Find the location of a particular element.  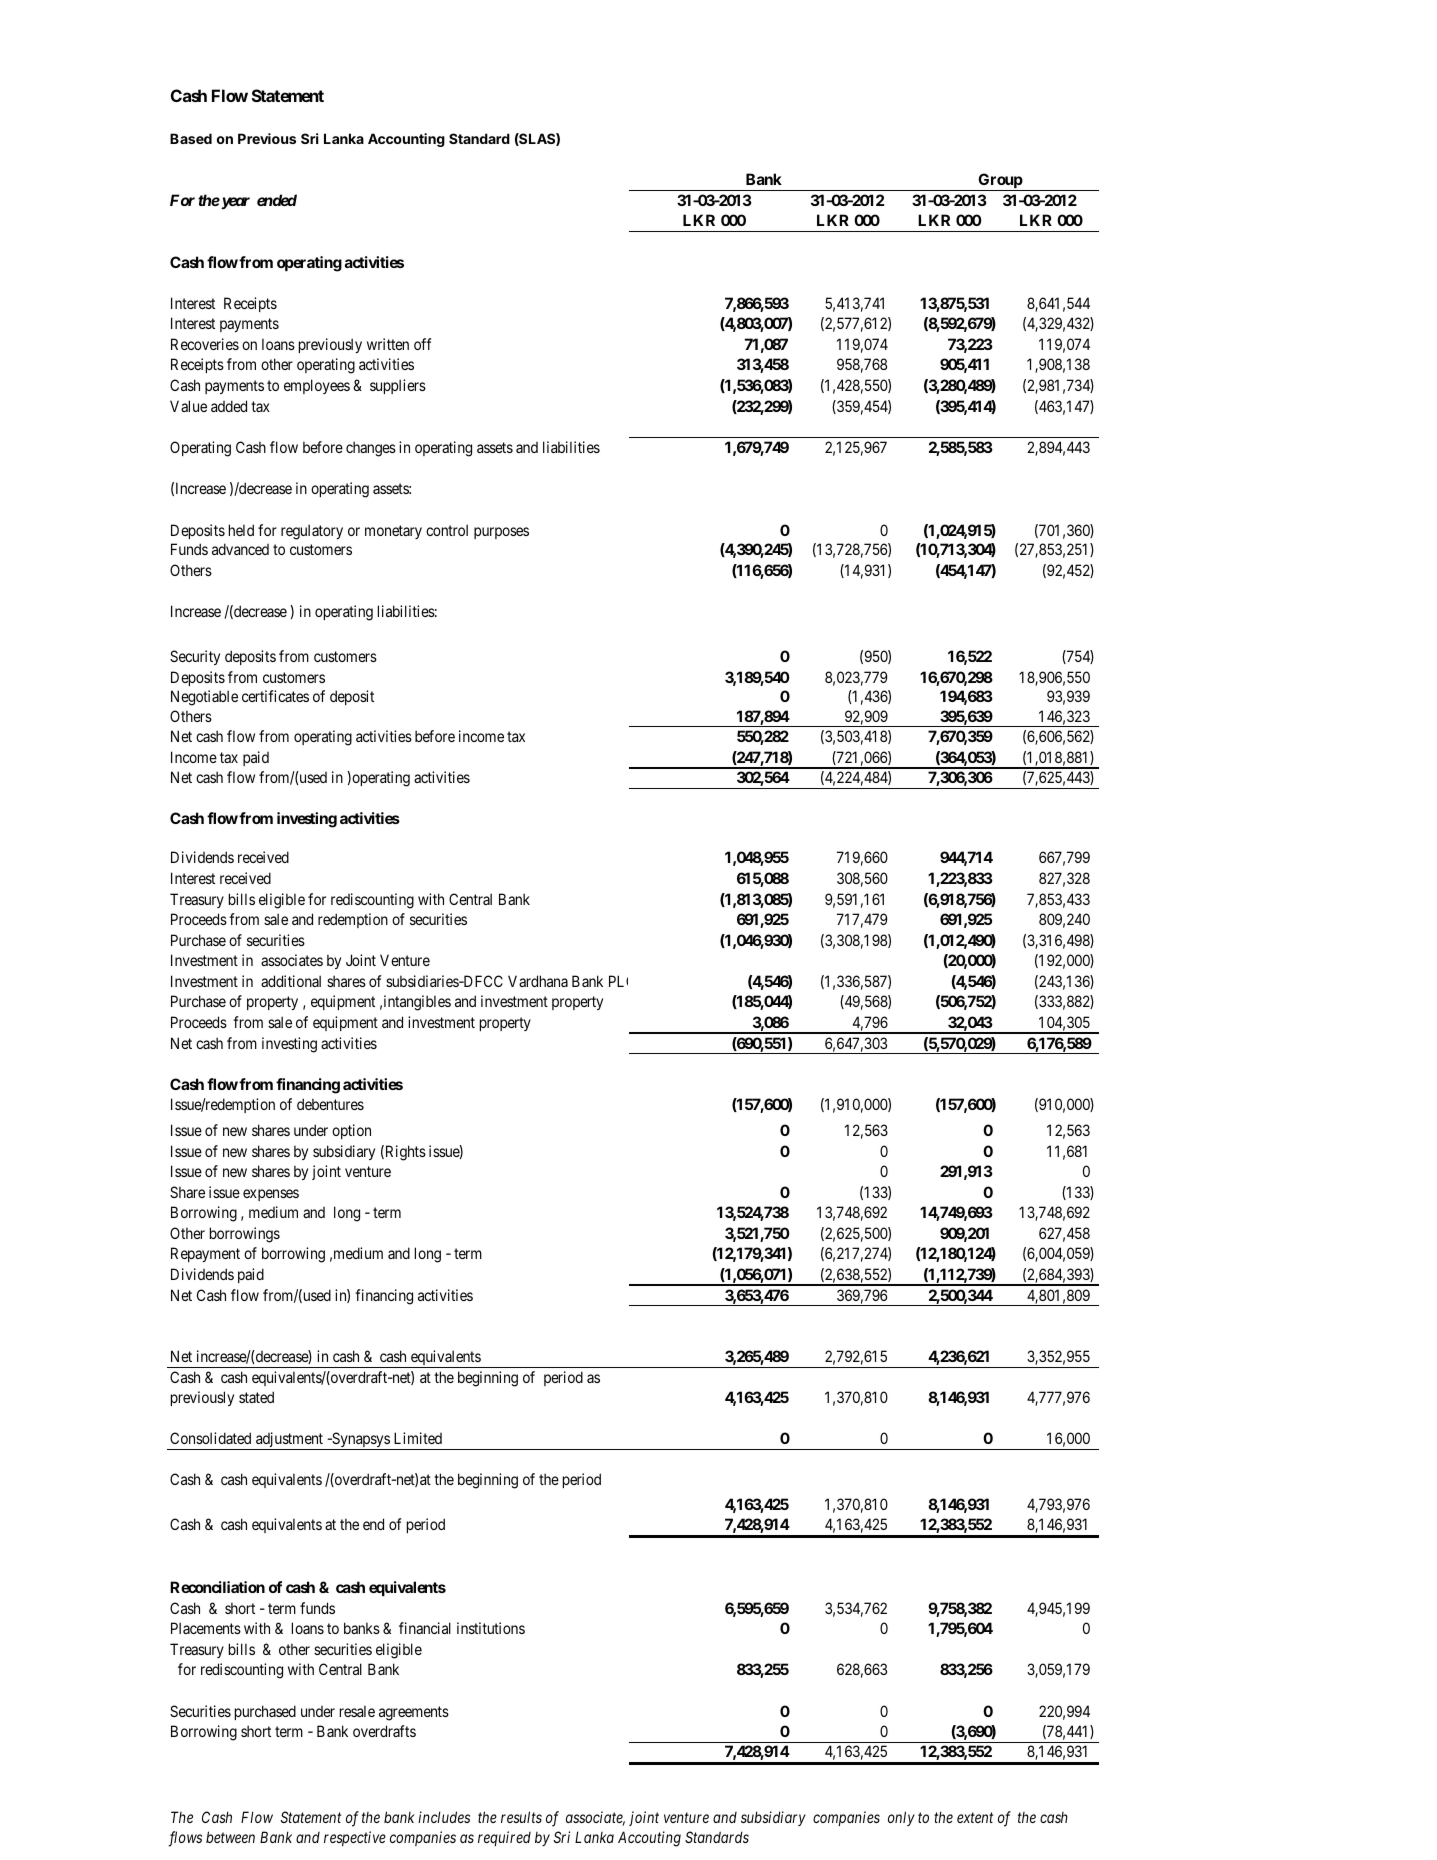

results is located at coordinates (521, 1817).
